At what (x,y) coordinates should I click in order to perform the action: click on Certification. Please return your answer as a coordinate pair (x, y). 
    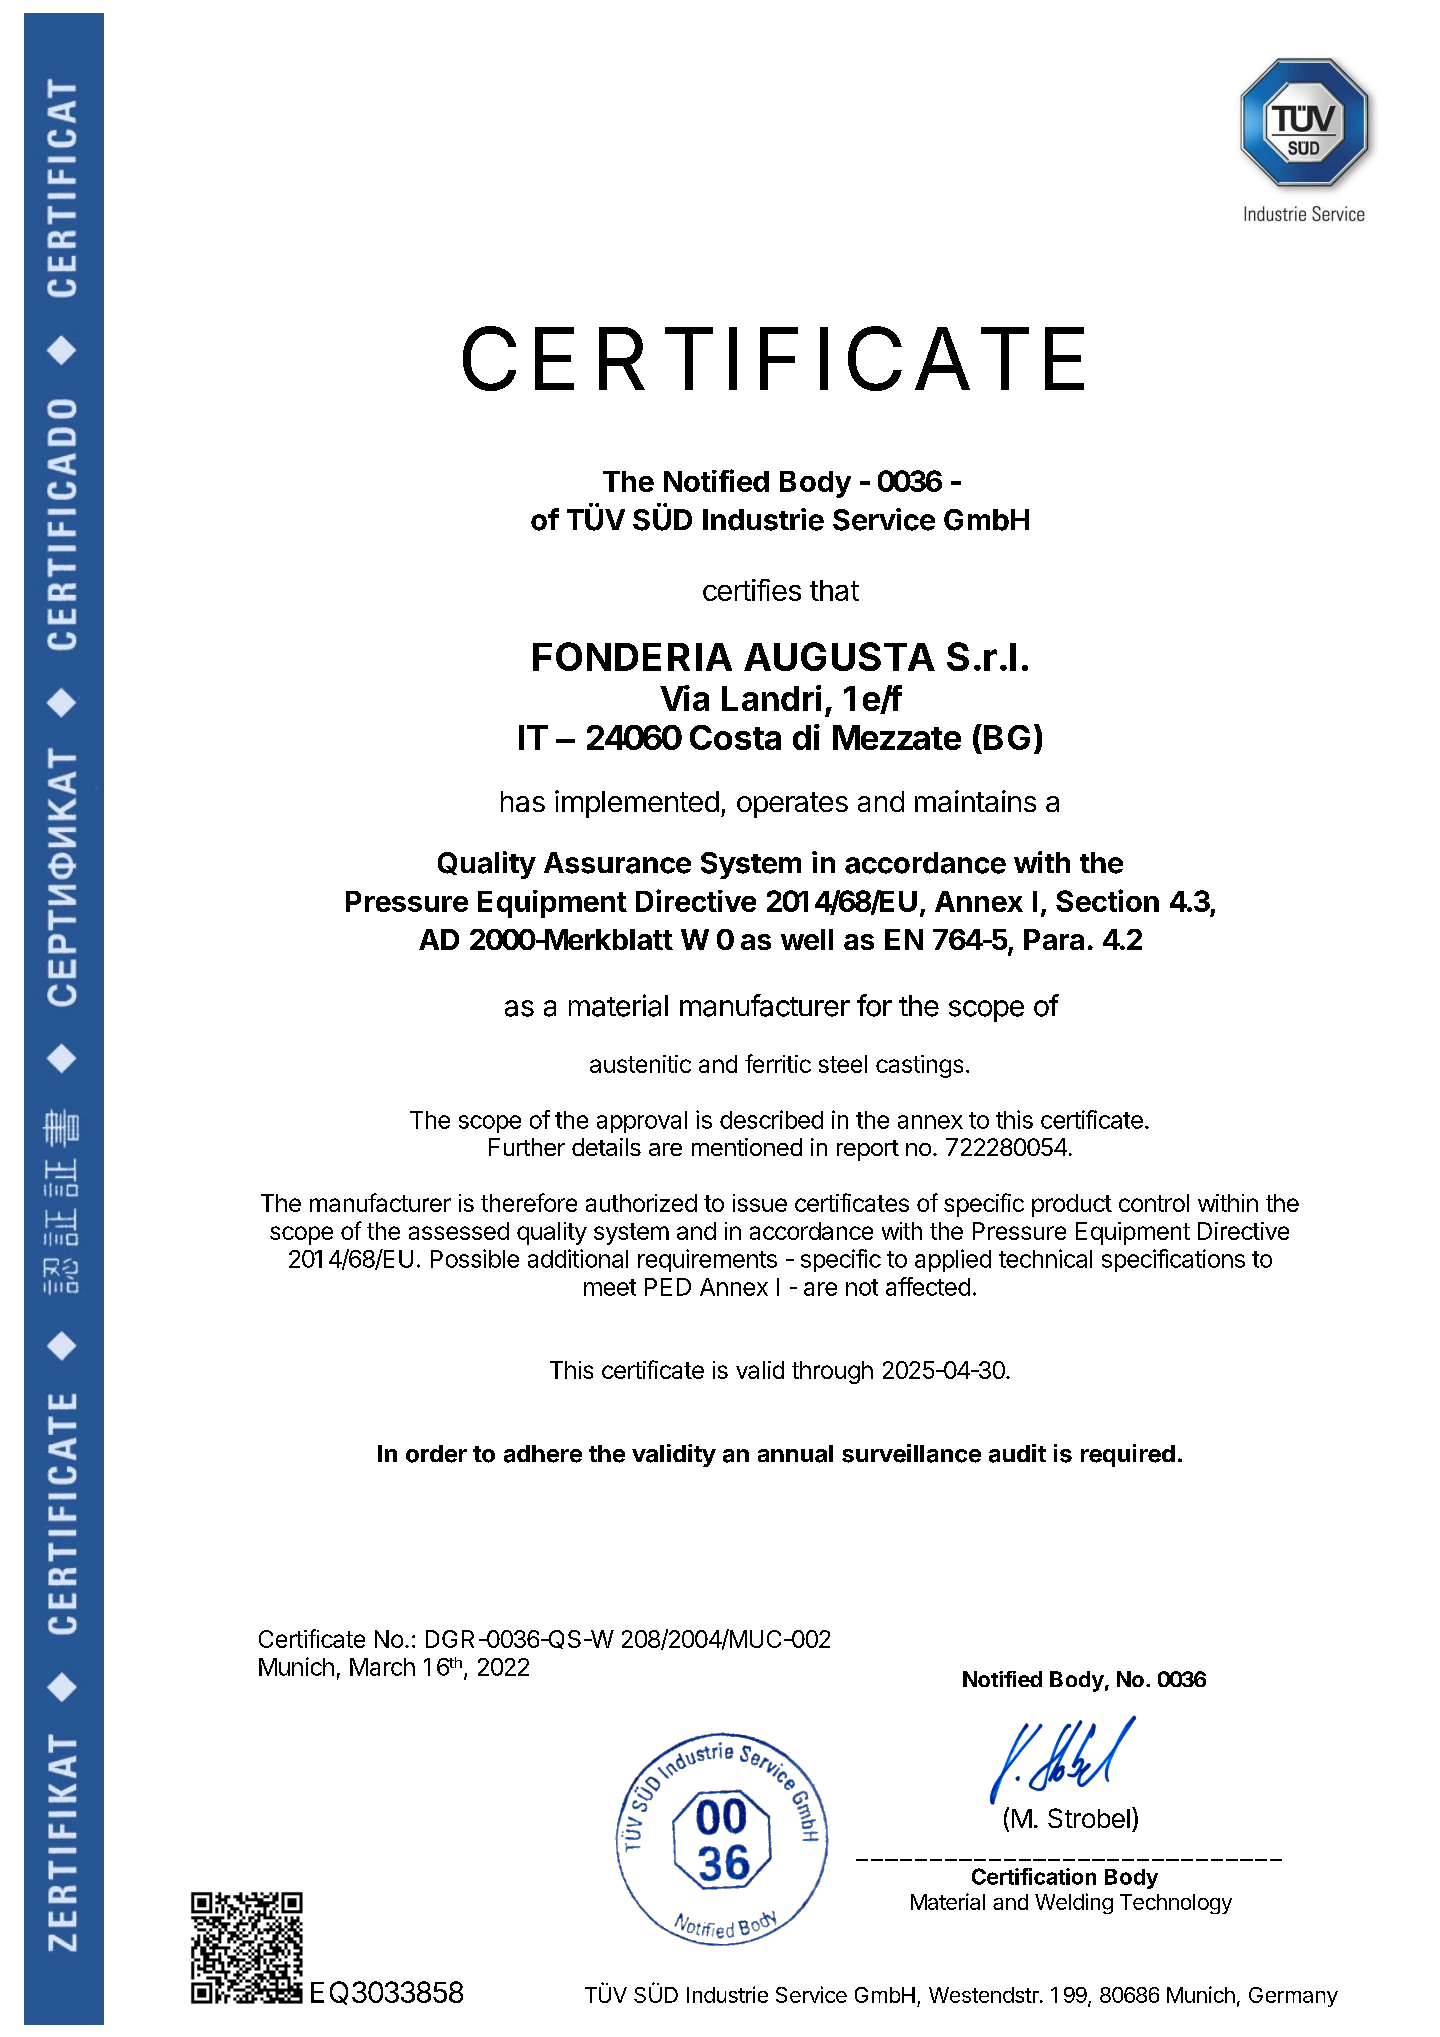
    Looking at the image, I should click on (1034, 1876).
